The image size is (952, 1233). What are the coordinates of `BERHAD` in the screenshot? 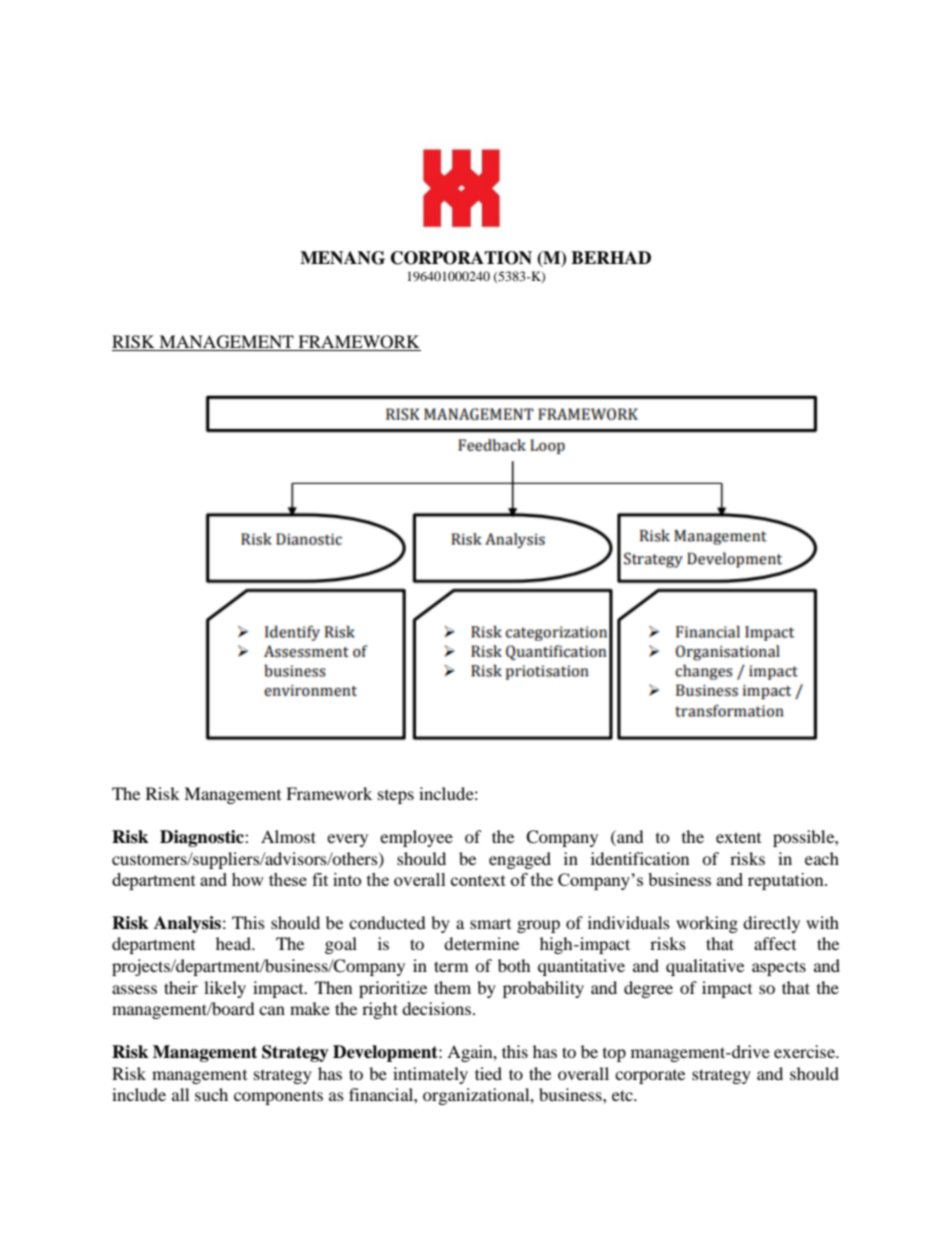 It's located at (611, 257).
